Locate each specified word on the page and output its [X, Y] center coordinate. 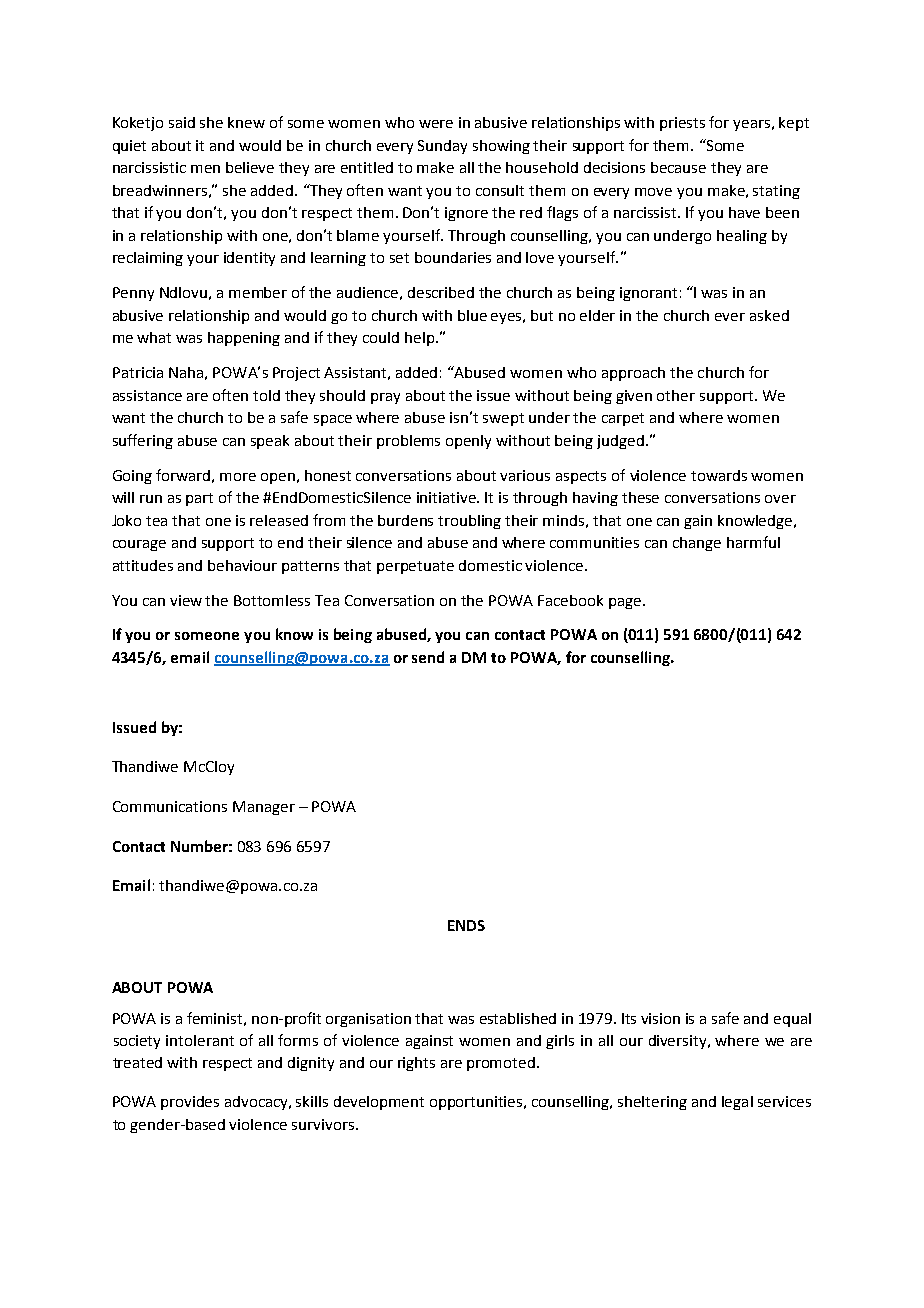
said [182, 122]
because [678, 167]
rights [416, 1064]
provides [190, 1103]
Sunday [442, 147]
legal [737, 1103]
